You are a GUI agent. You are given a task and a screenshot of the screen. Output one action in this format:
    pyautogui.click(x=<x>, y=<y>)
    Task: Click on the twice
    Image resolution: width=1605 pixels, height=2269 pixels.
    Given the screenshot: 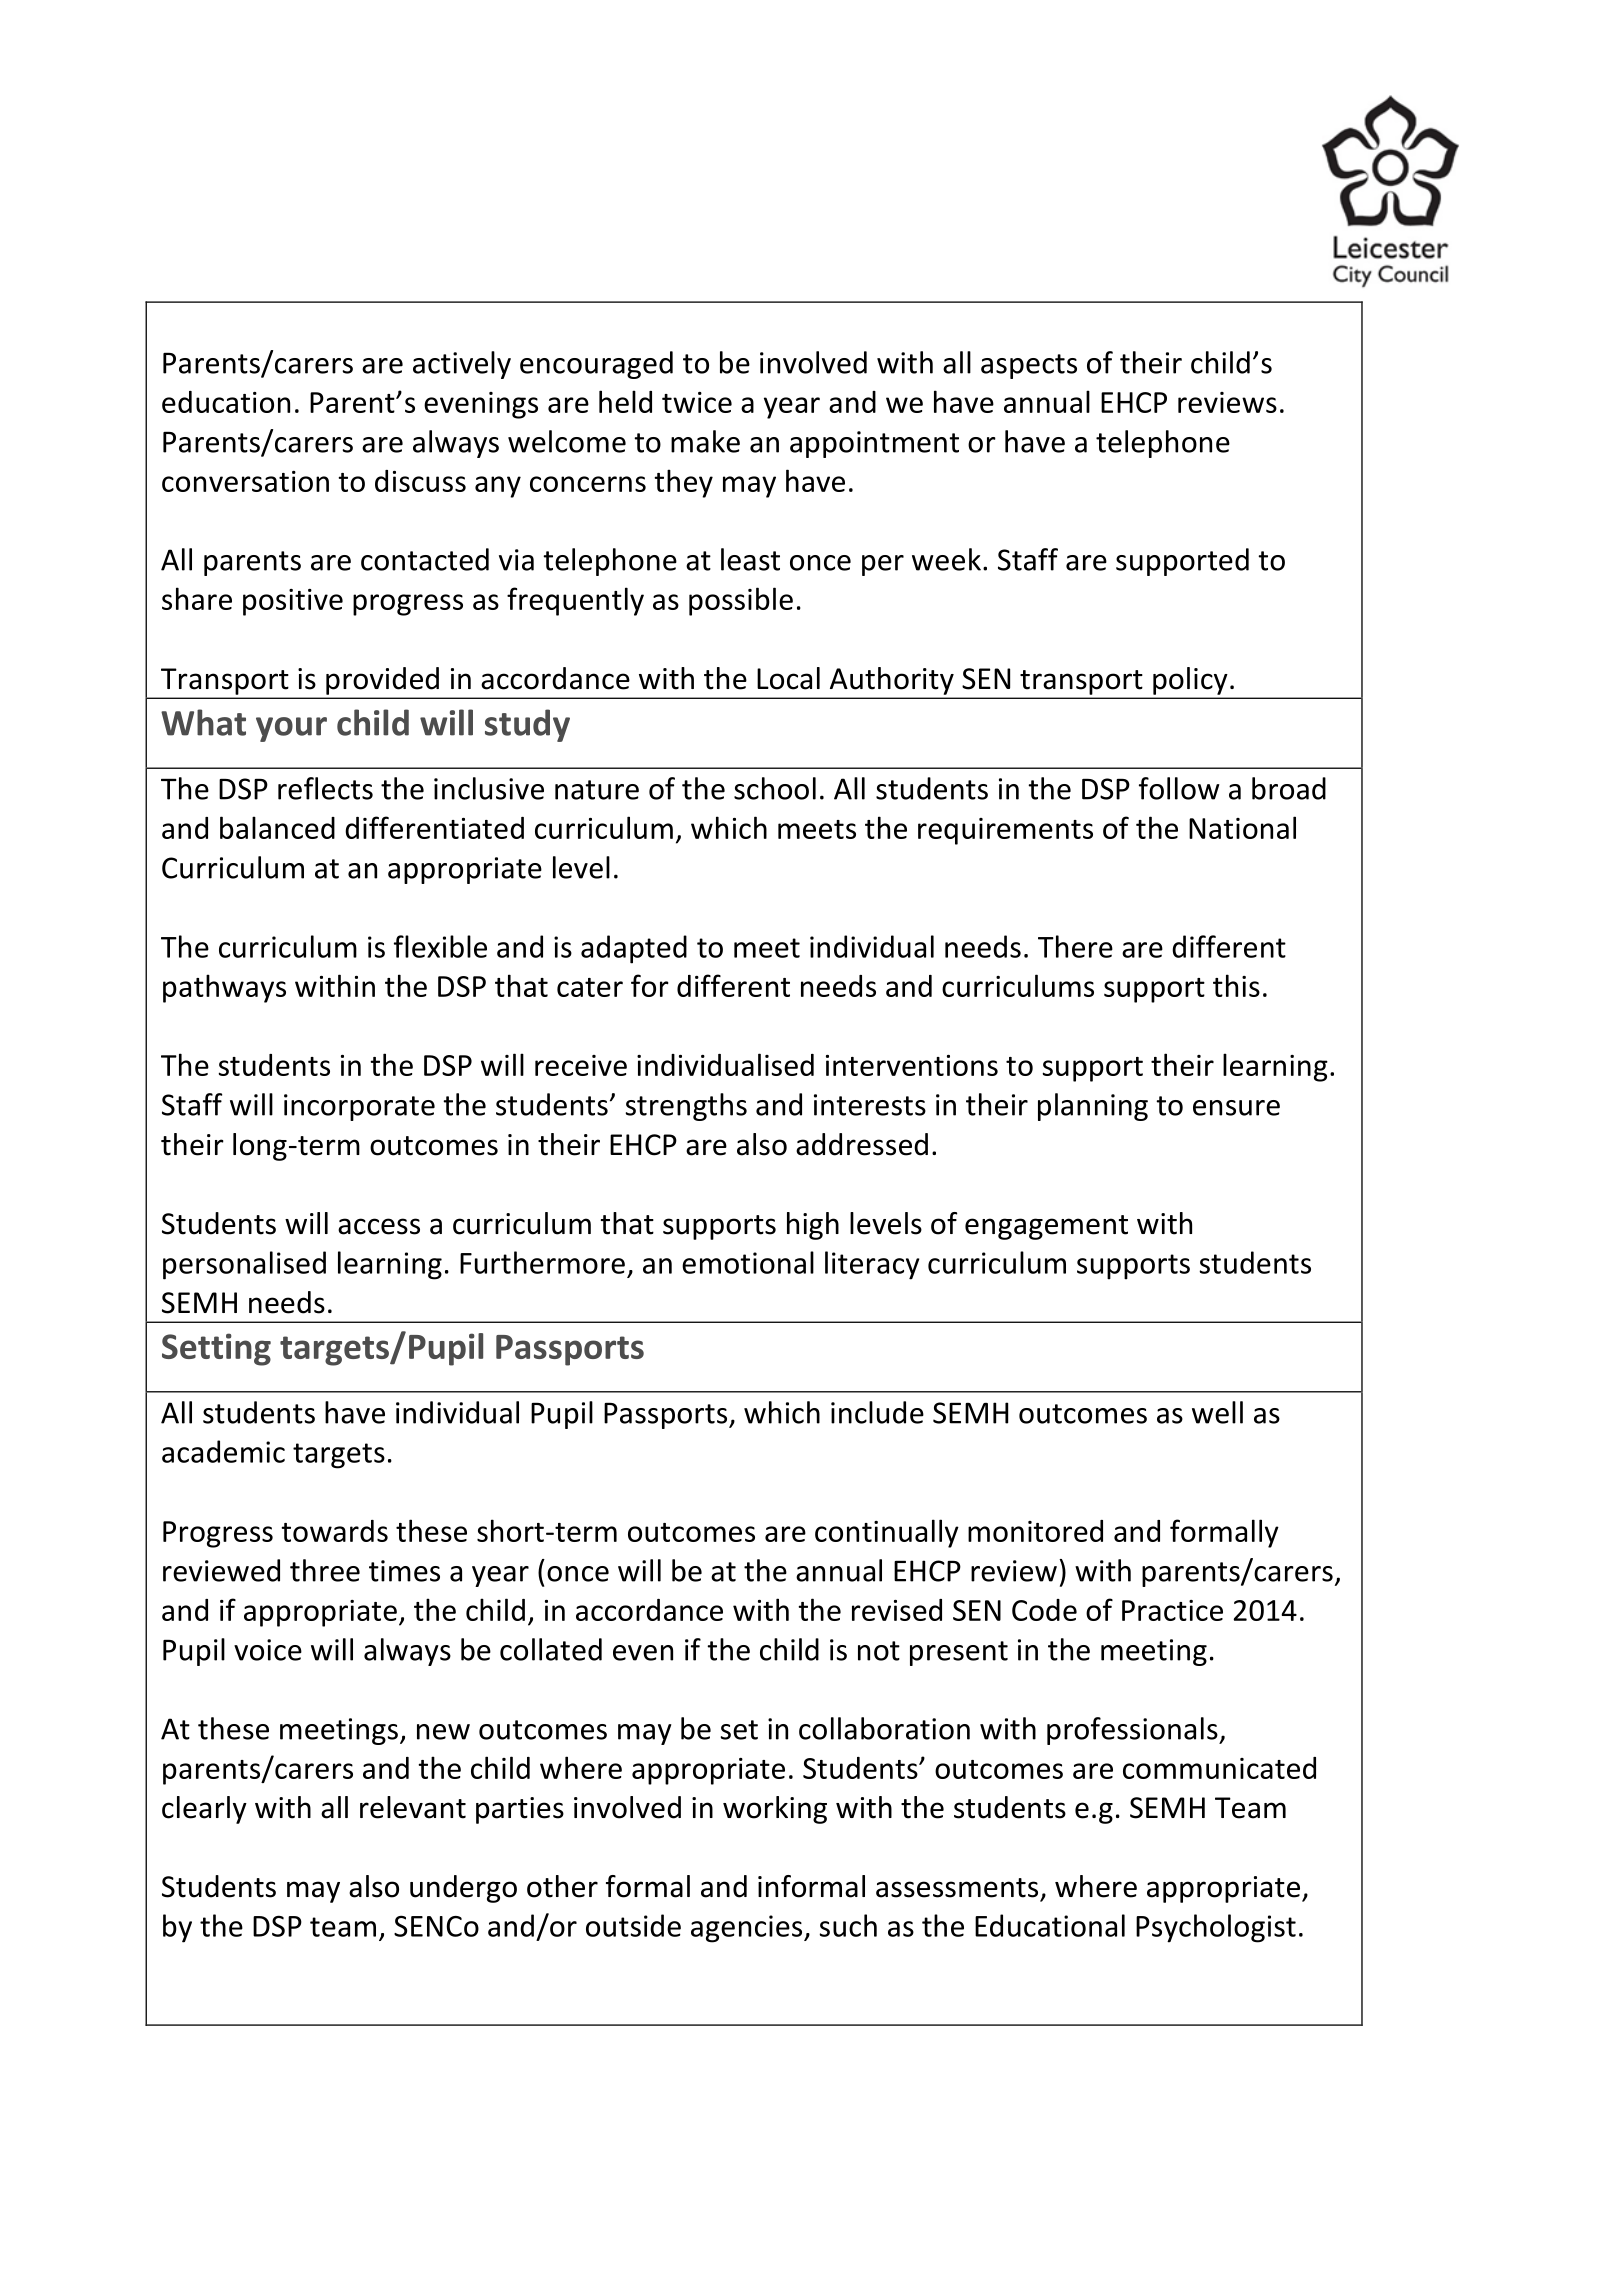 What is the action you would take?
    pyautogui.click(x=697, y=402)
